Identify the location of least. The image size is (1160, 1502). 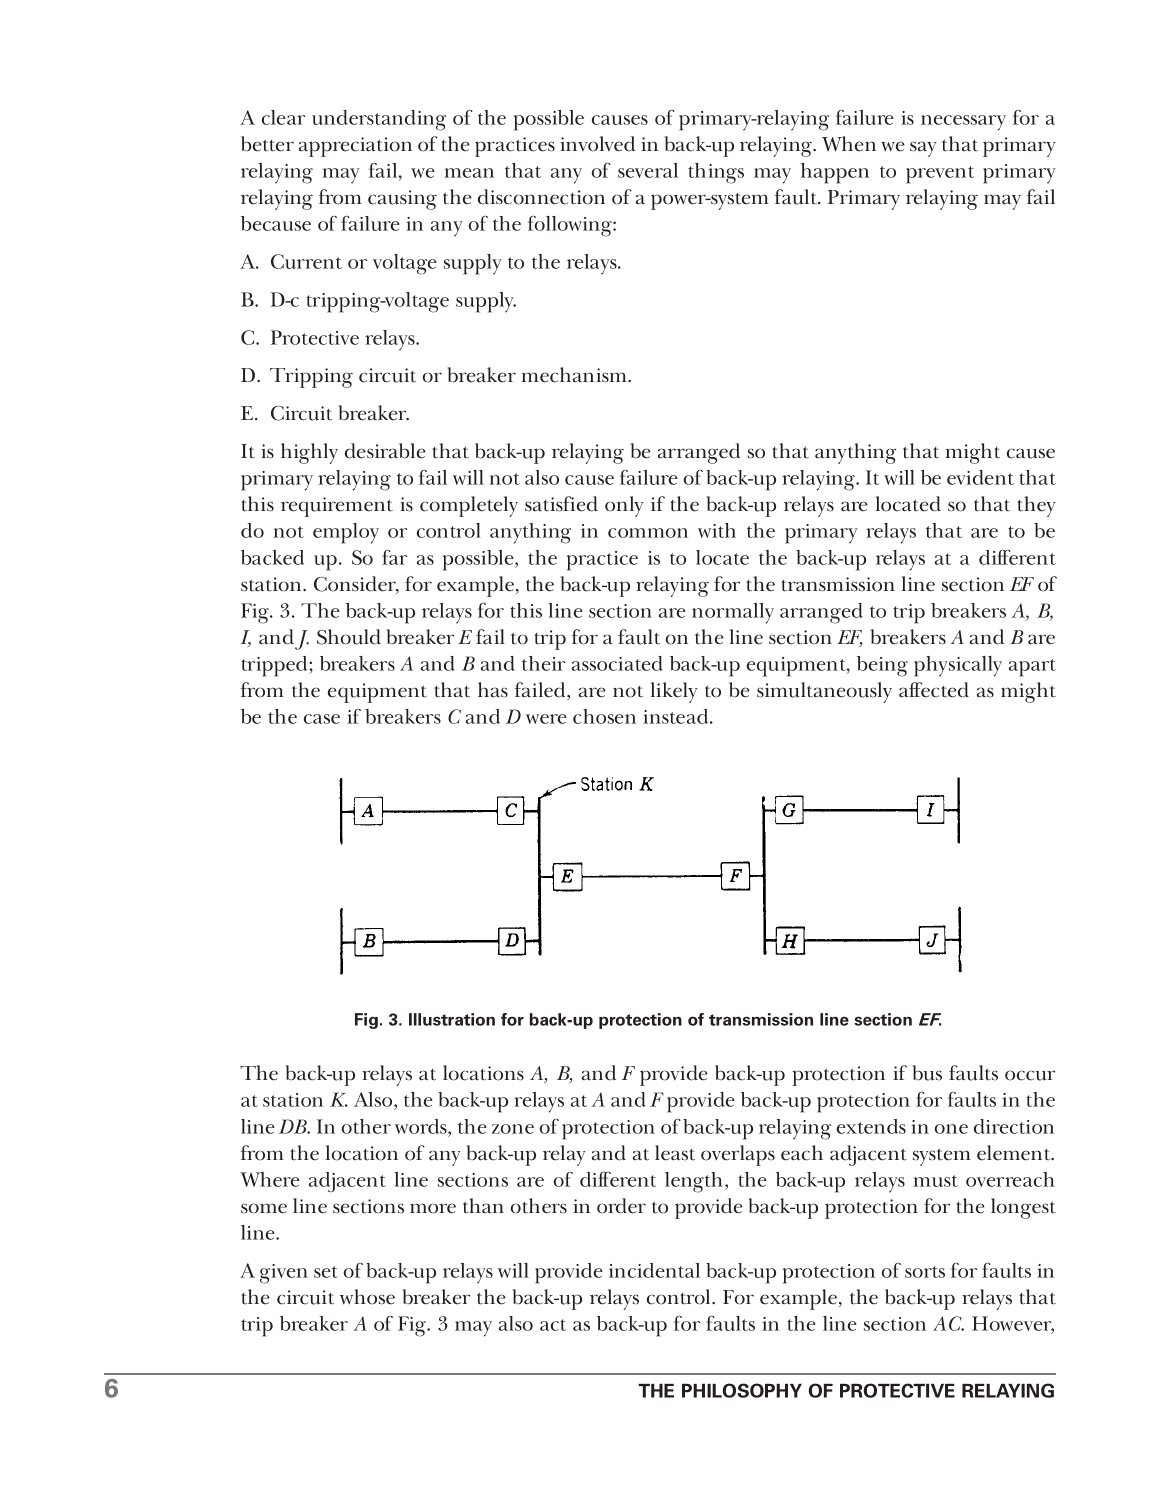
(675, 1153).
